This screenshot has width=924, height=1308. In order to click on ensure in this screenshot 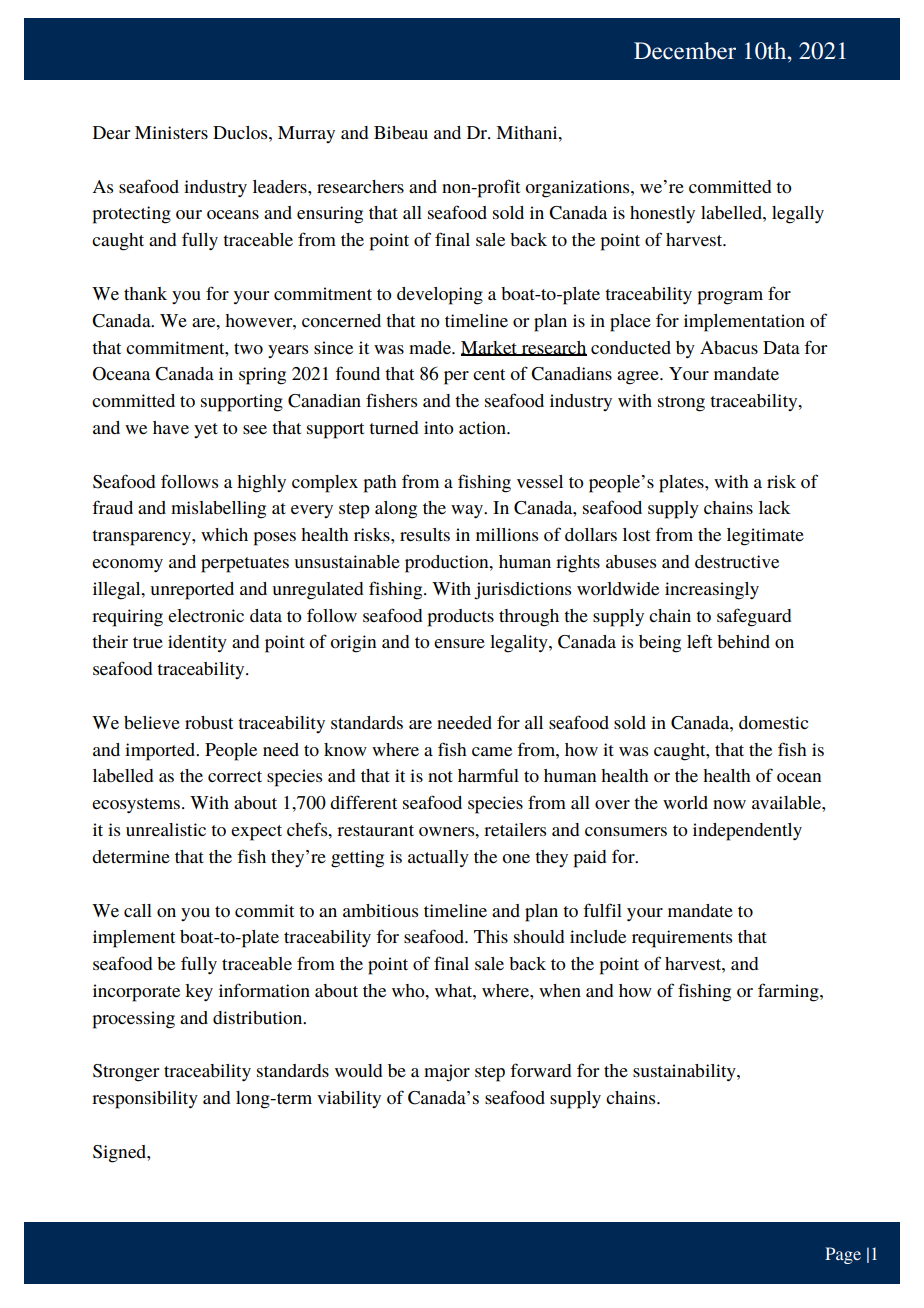, I will do `click(459, 643)`.
